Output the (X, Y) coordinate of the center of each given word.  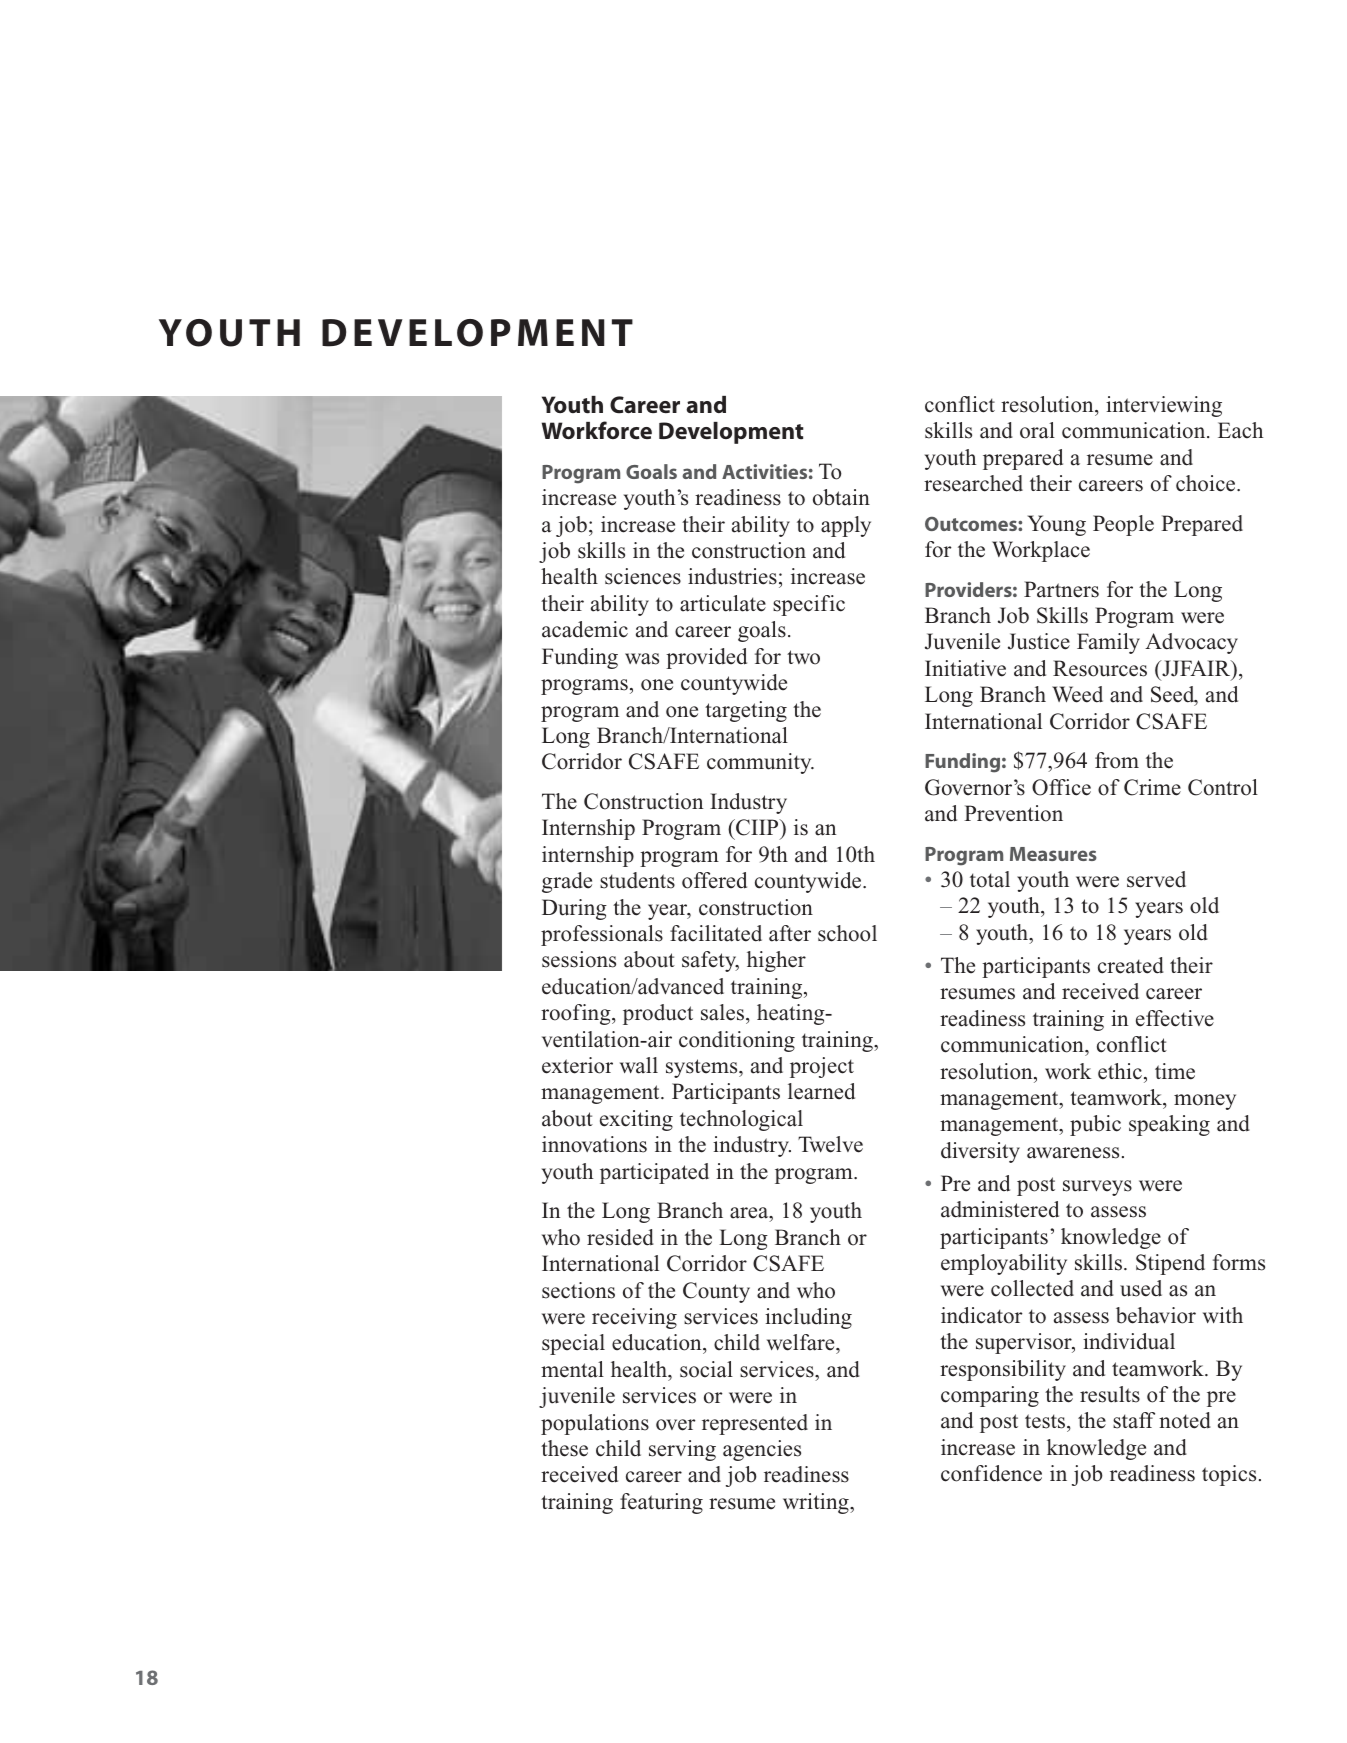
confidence (991, 1473)
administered (1000, 1209)
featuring (661, 1503)
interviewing (1164, 406)
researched (973, 483)
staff (1134, 1420)
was (642, 659)
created (1131, 965)
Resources (1100, 668)
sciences (643, 576)
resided (620, 1237)
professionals (602, 935)
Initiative (965, 668)
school (847, 933)
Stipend (1170, 1264)
